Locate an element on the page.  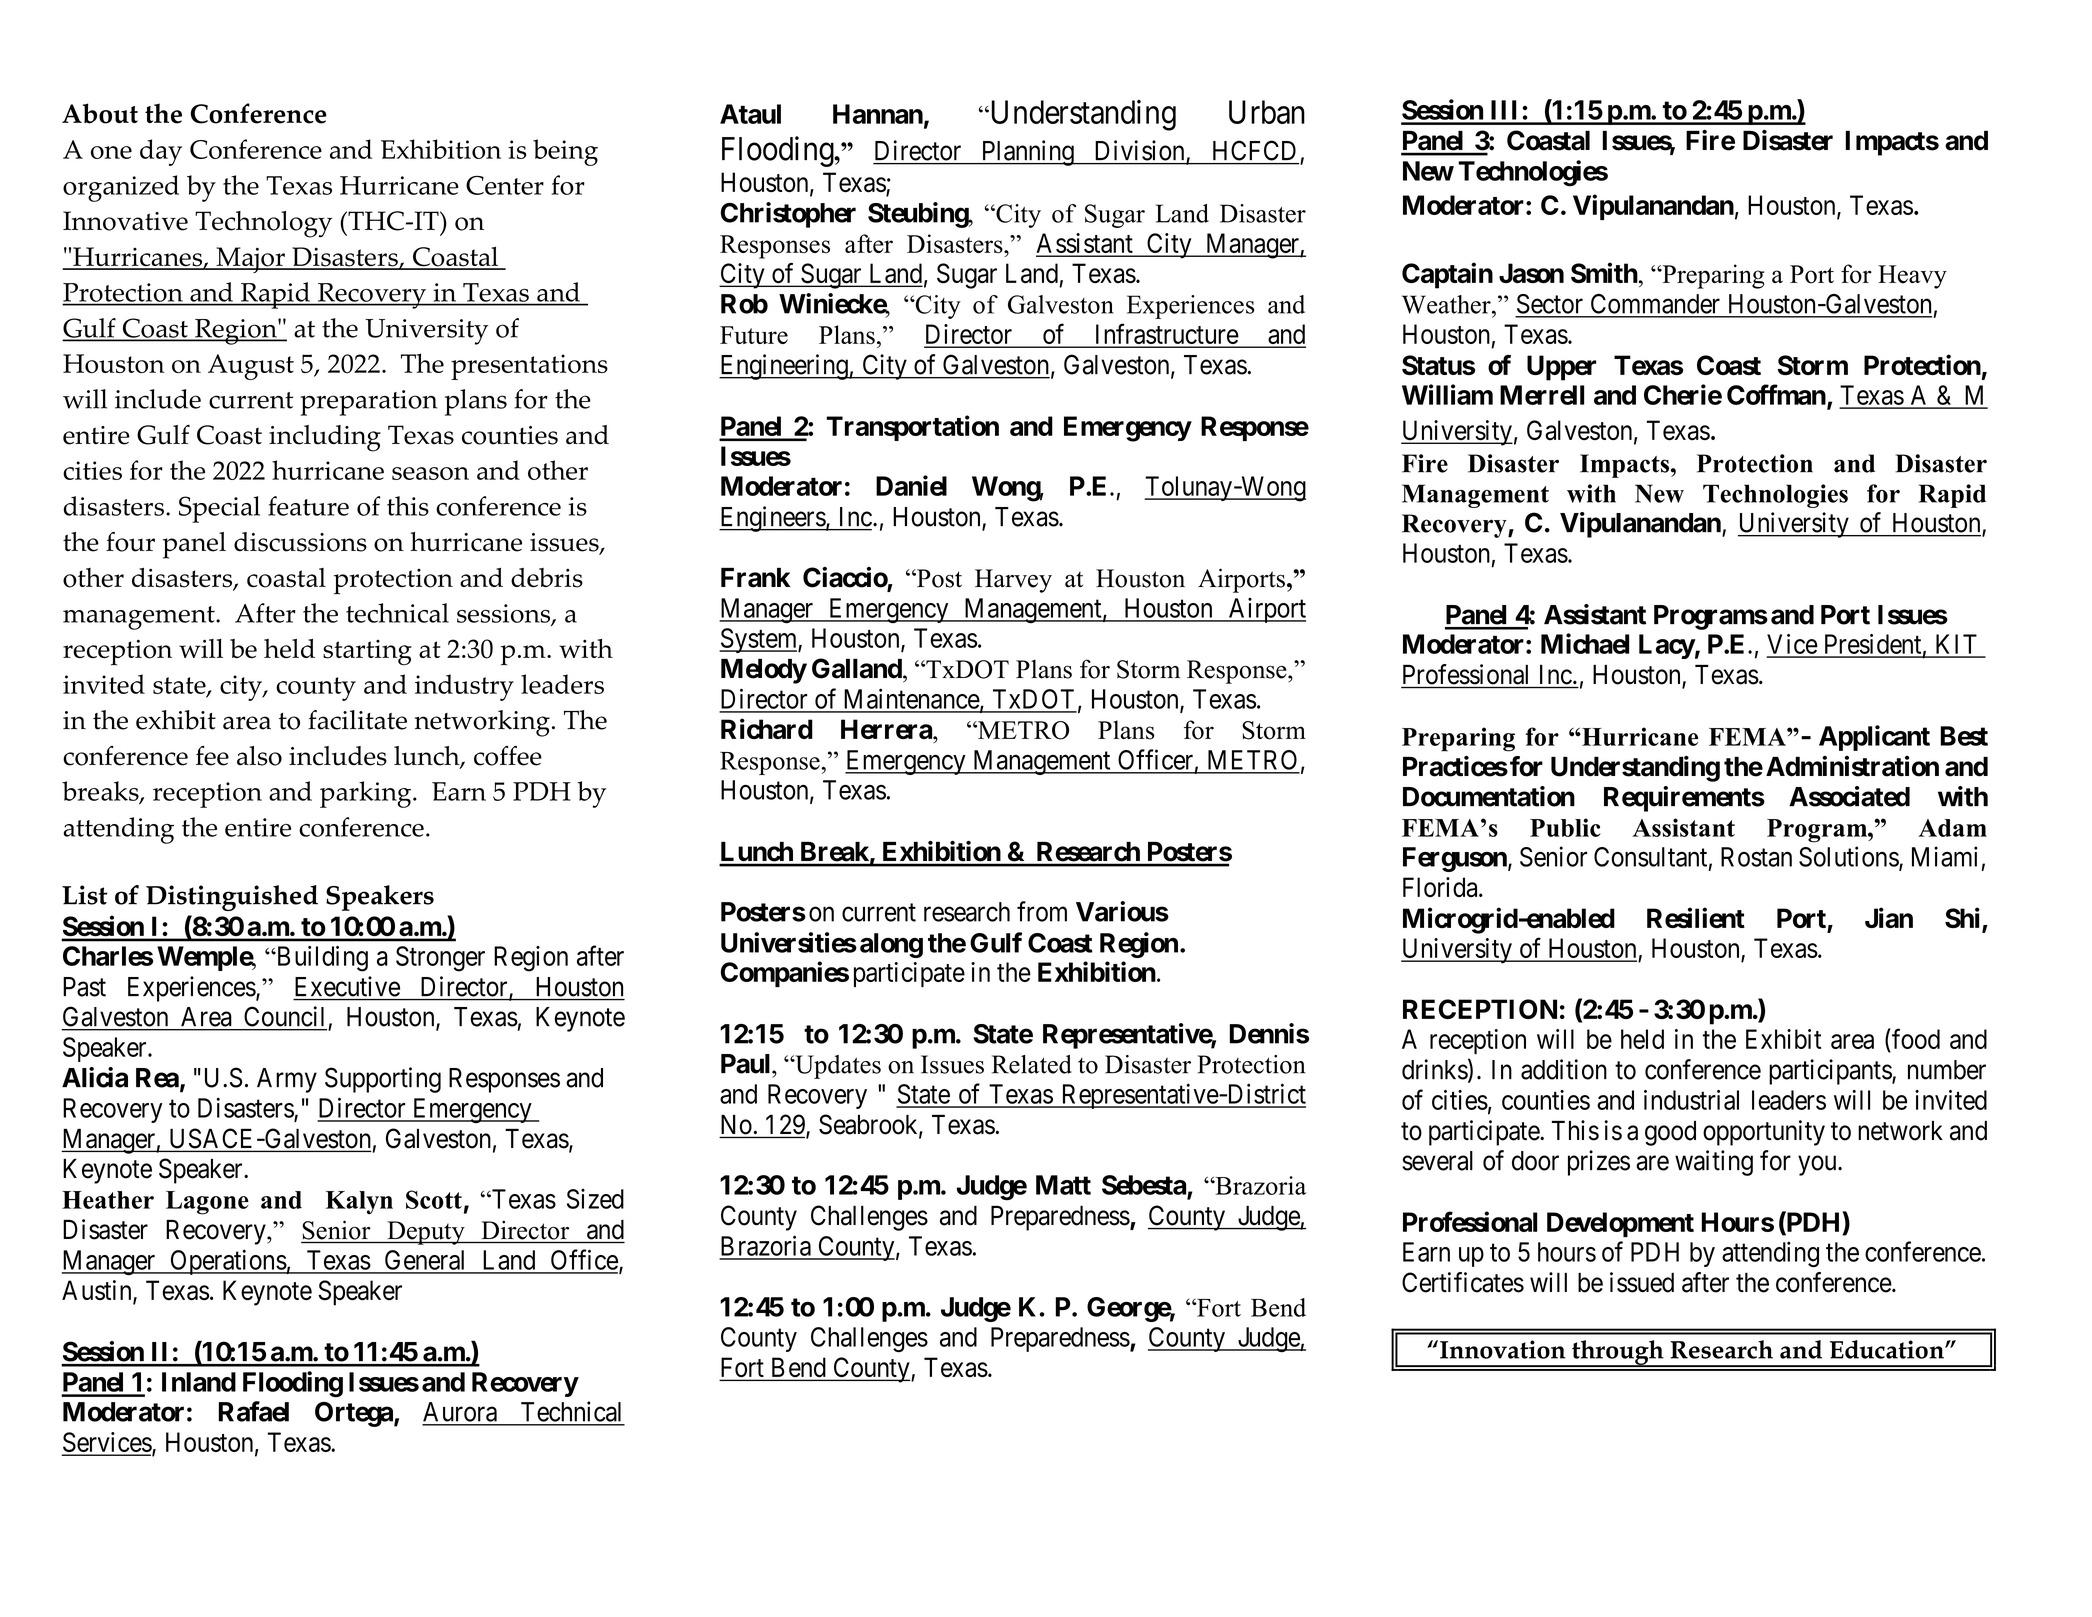
Resilient is located at coordinates (1696, 917).
